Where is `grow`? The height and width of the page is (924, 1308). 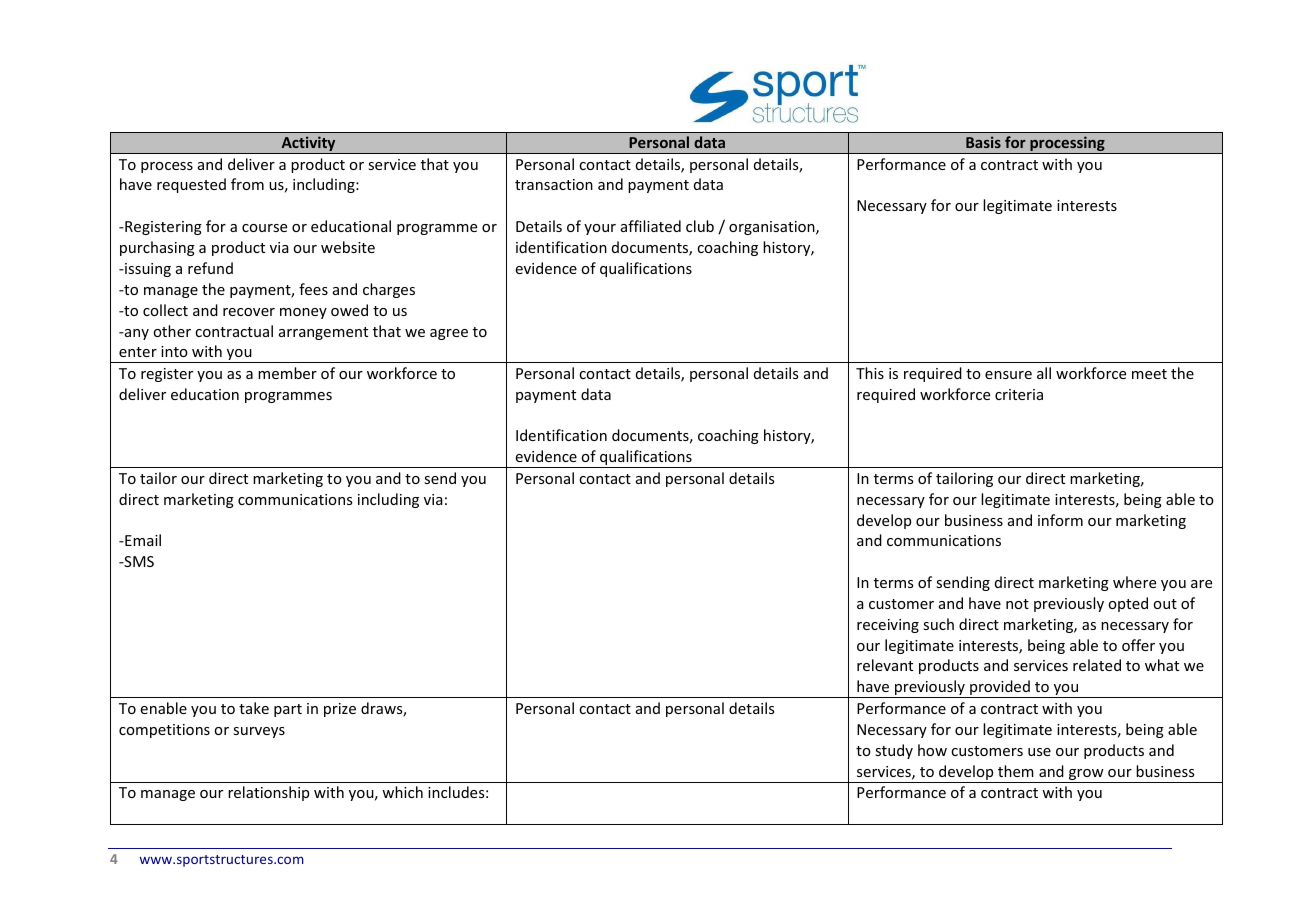
grow is located at coordinates (1086, 776).
